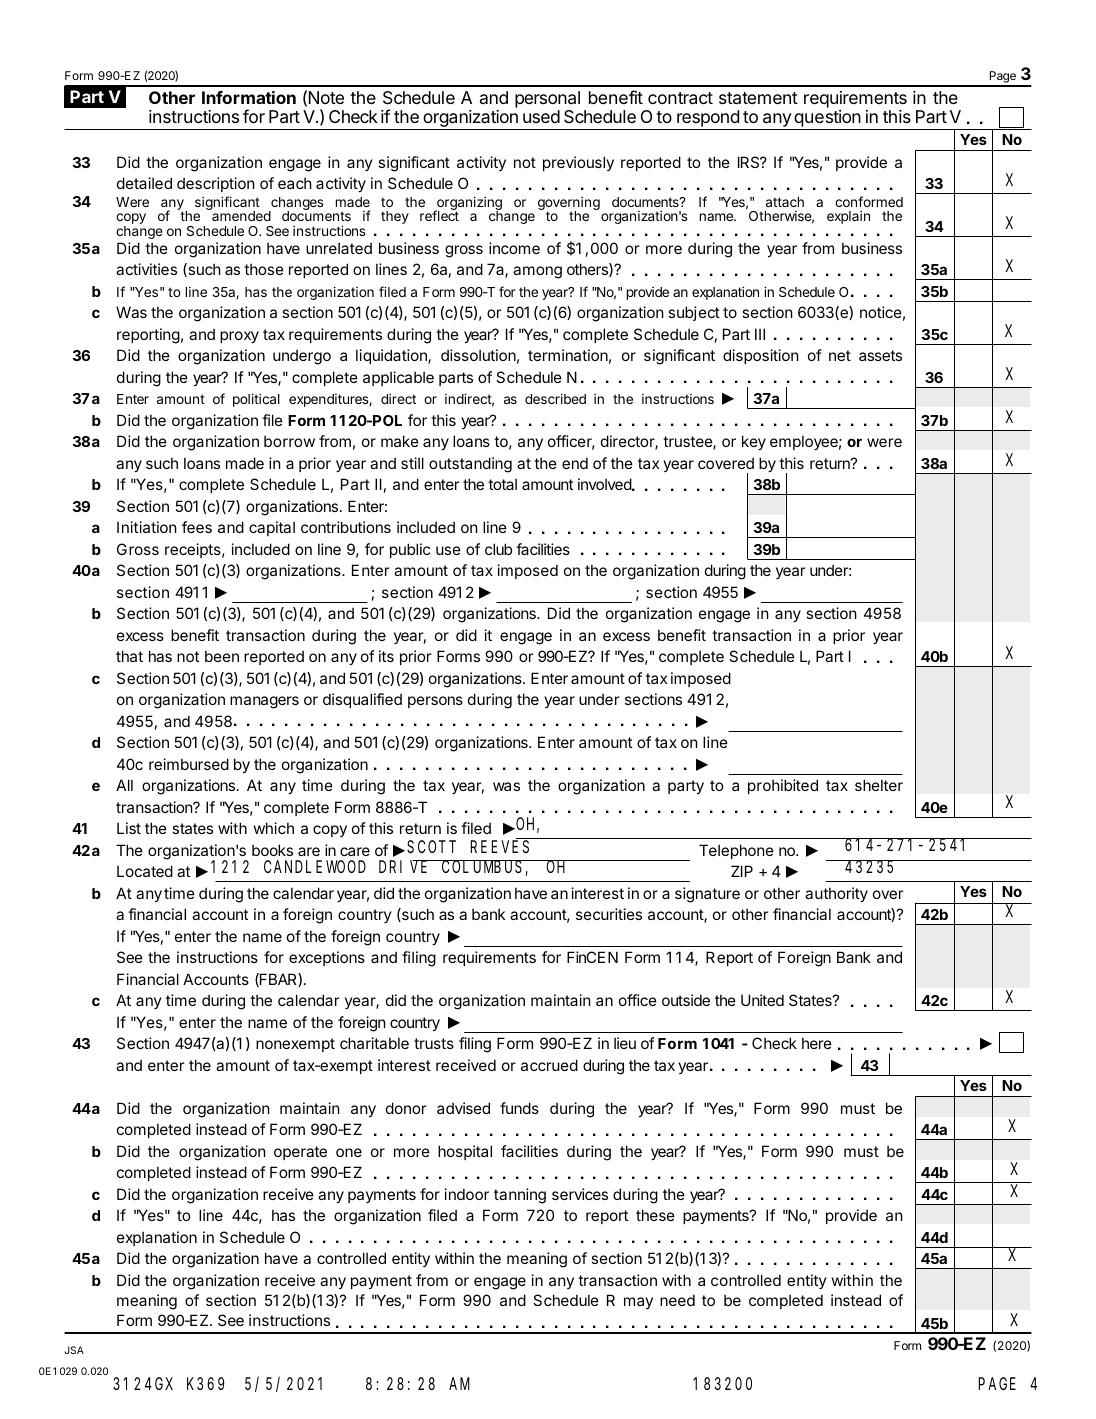  I want to click on question, so click(827, 120).
